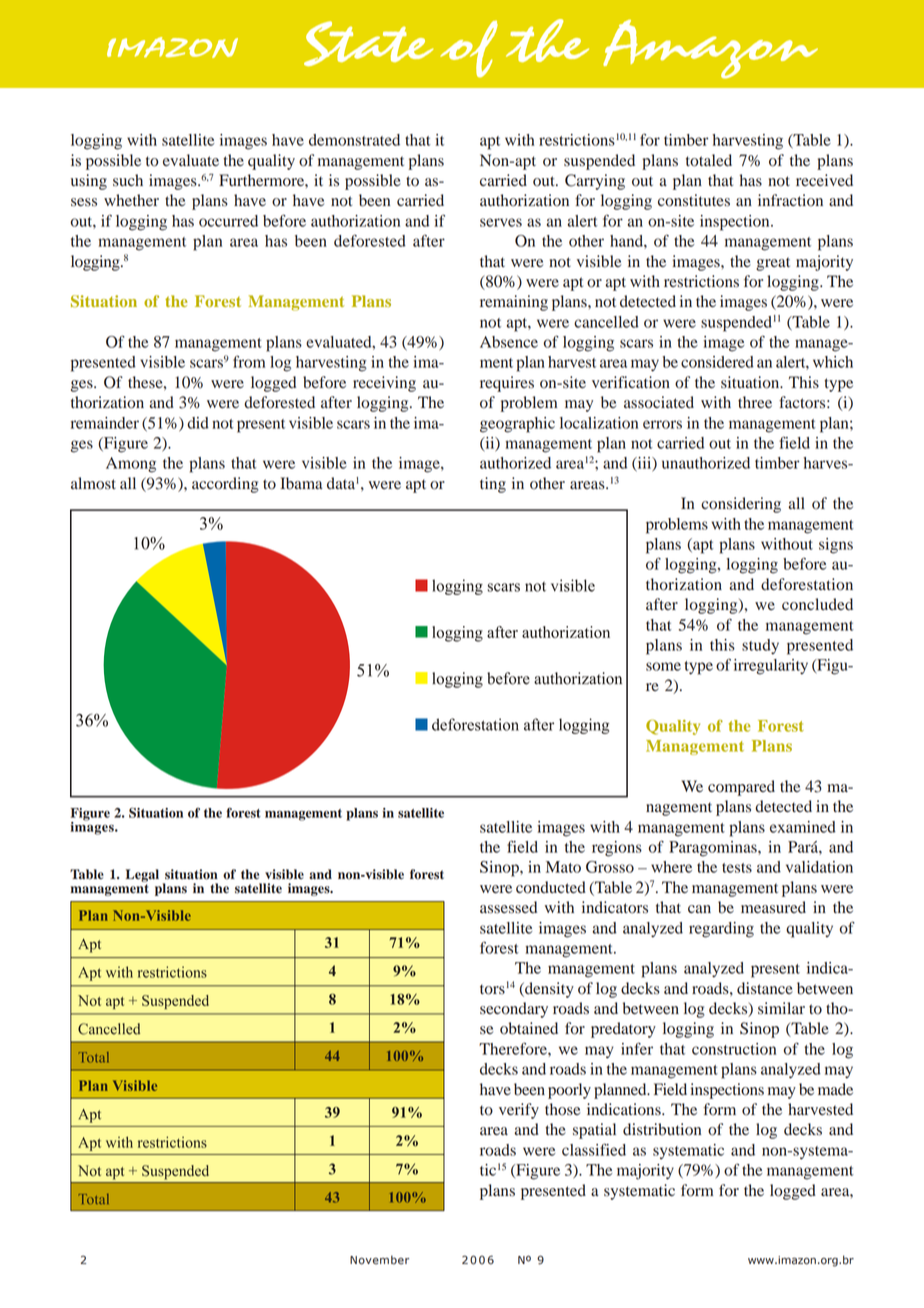 This image has height=1308, width=924. What do you see at coordinates (198, 423) in the image?
I see `did` at bounding box center [198, 423].
